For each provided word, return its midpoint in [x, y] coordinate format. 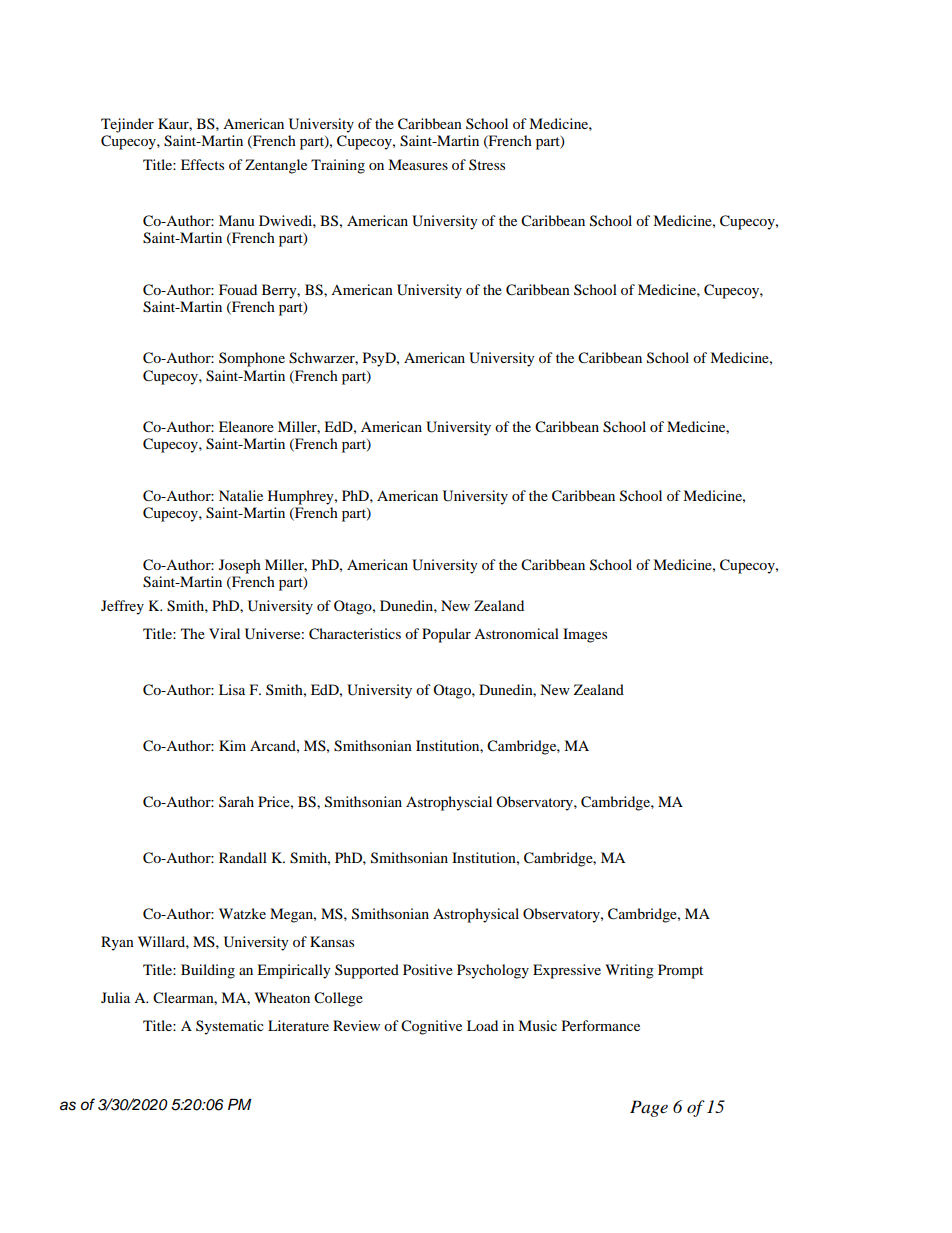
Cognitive [431, 1027]
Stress [487, 164]
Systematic [230, 1027]
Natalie [241, 495]
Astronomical [516, 633]
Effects [202, 164]
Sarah [236, 801]
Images [585, 635]
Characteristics [355, 634]
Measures [418, 164]
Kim [232, 745]
